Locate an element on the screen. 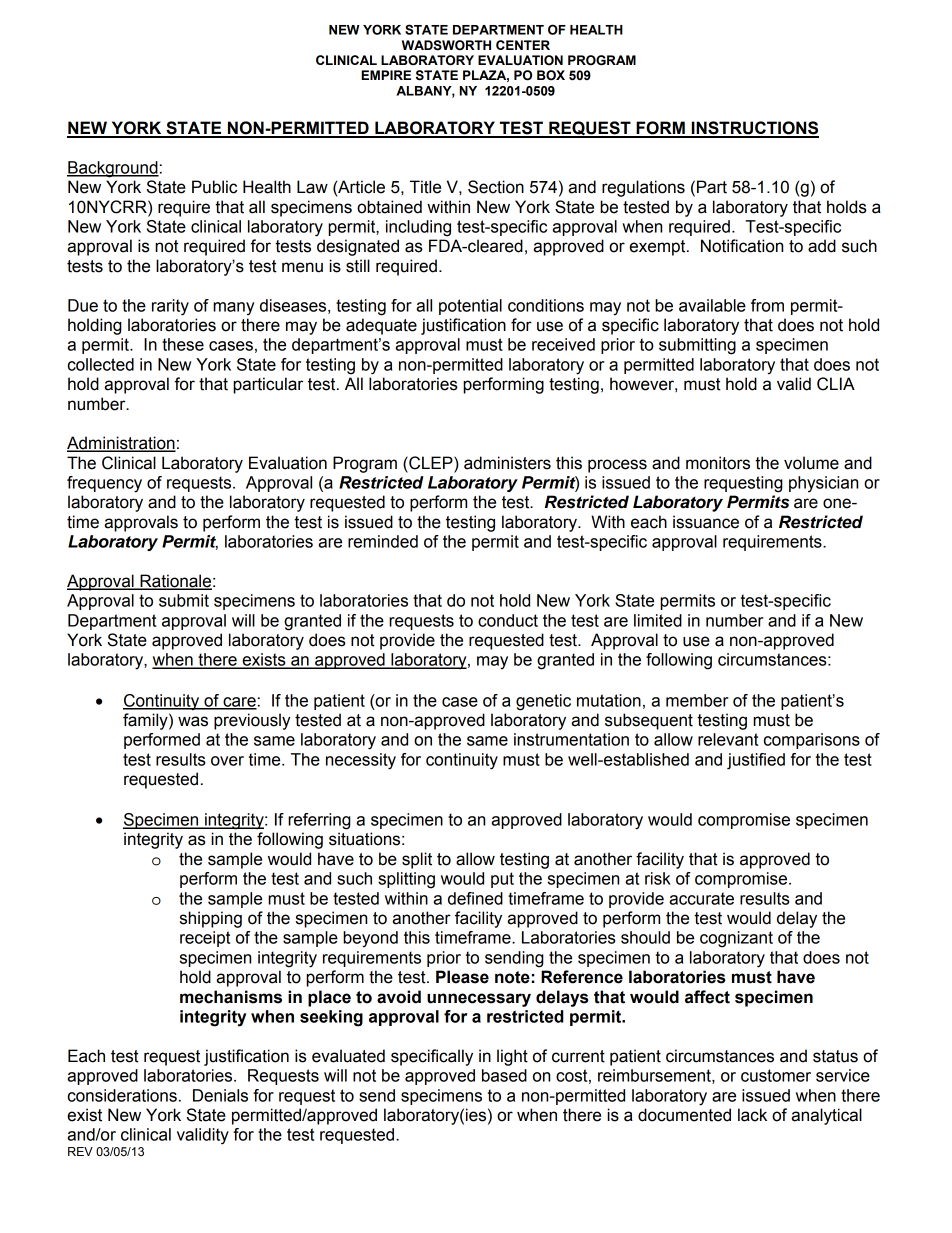  Denials is located at coordinates (220, 1095).
